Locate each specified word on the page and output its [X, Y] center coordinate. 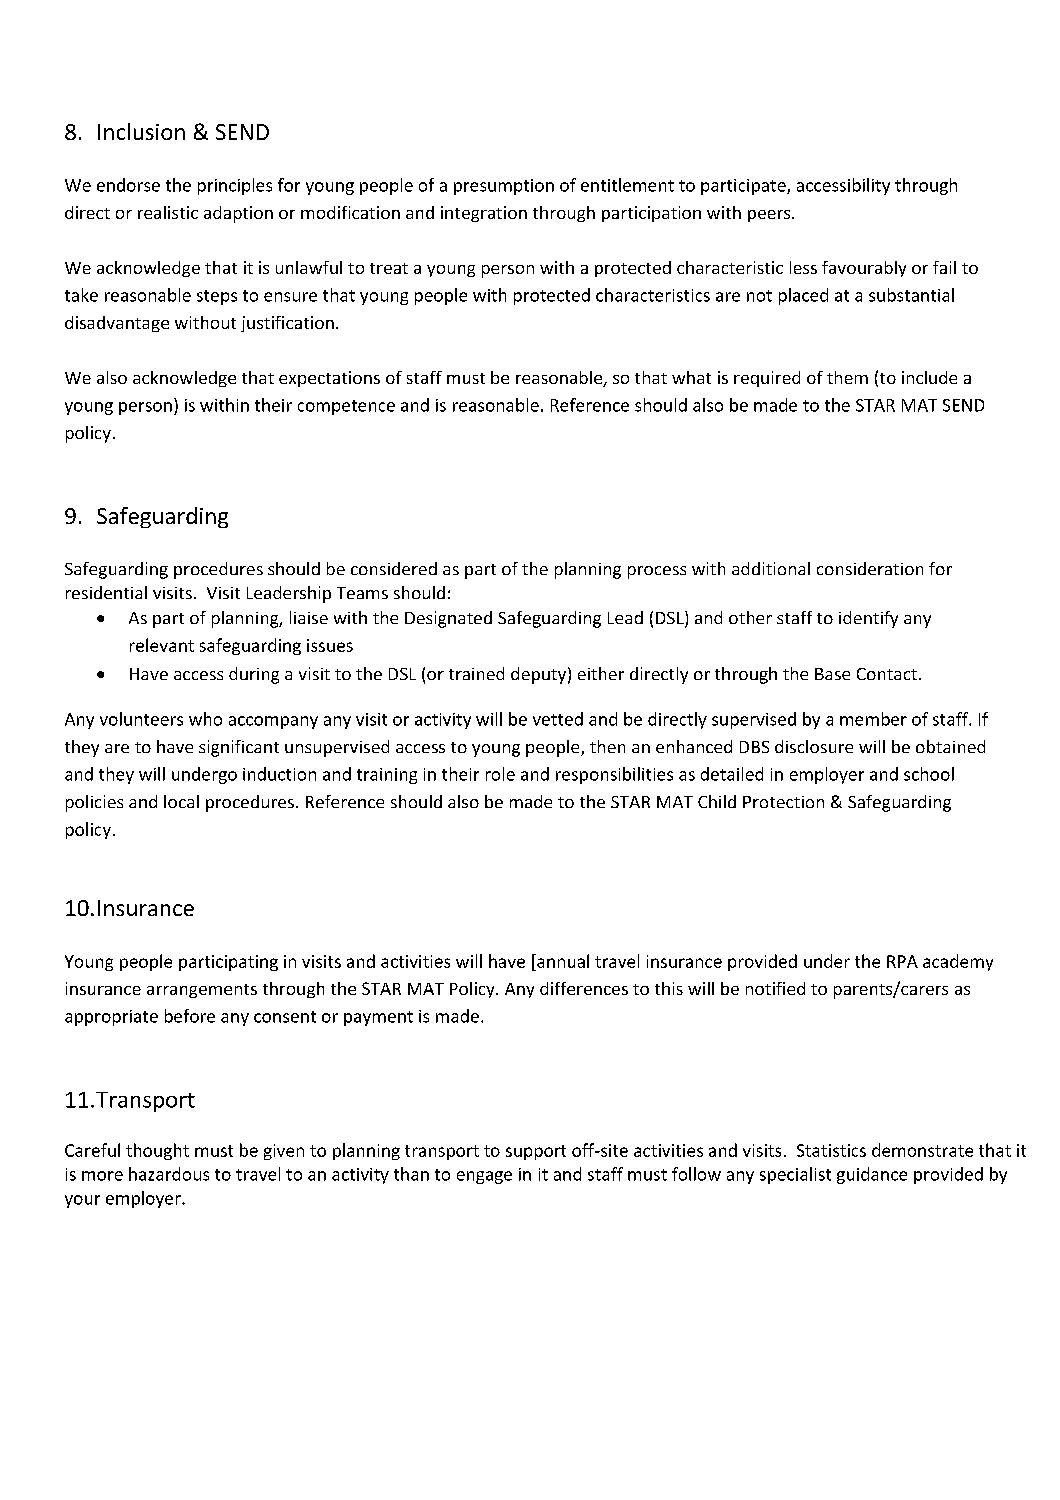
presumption [504, 187]
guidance [872, 1175]
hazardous [169, 1174]
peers [770, 216]
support [536, 1152]
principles [235, 186]
